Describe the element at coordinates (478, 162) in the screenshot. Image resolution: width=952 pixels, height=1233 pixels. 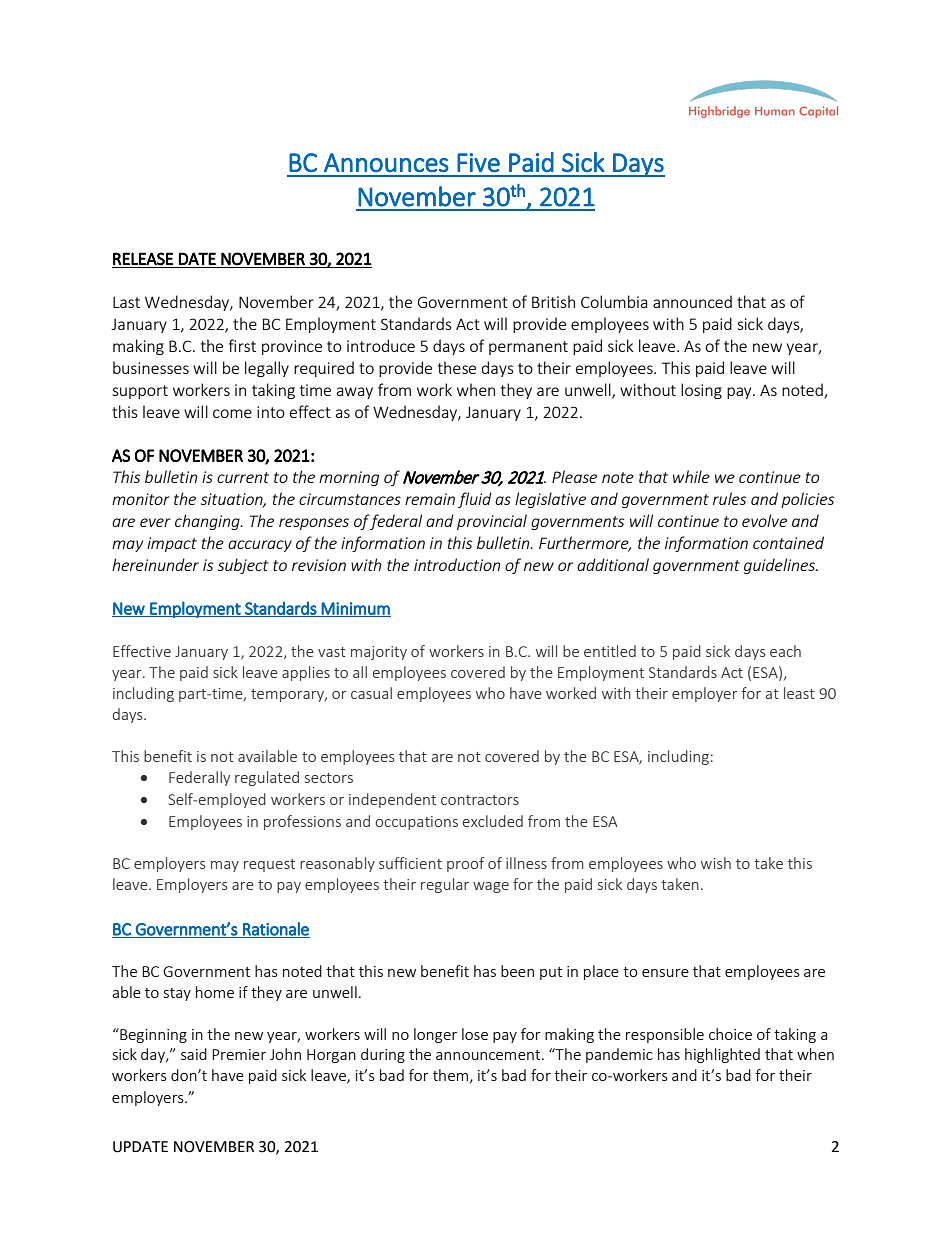
I see `Five` at that location.
